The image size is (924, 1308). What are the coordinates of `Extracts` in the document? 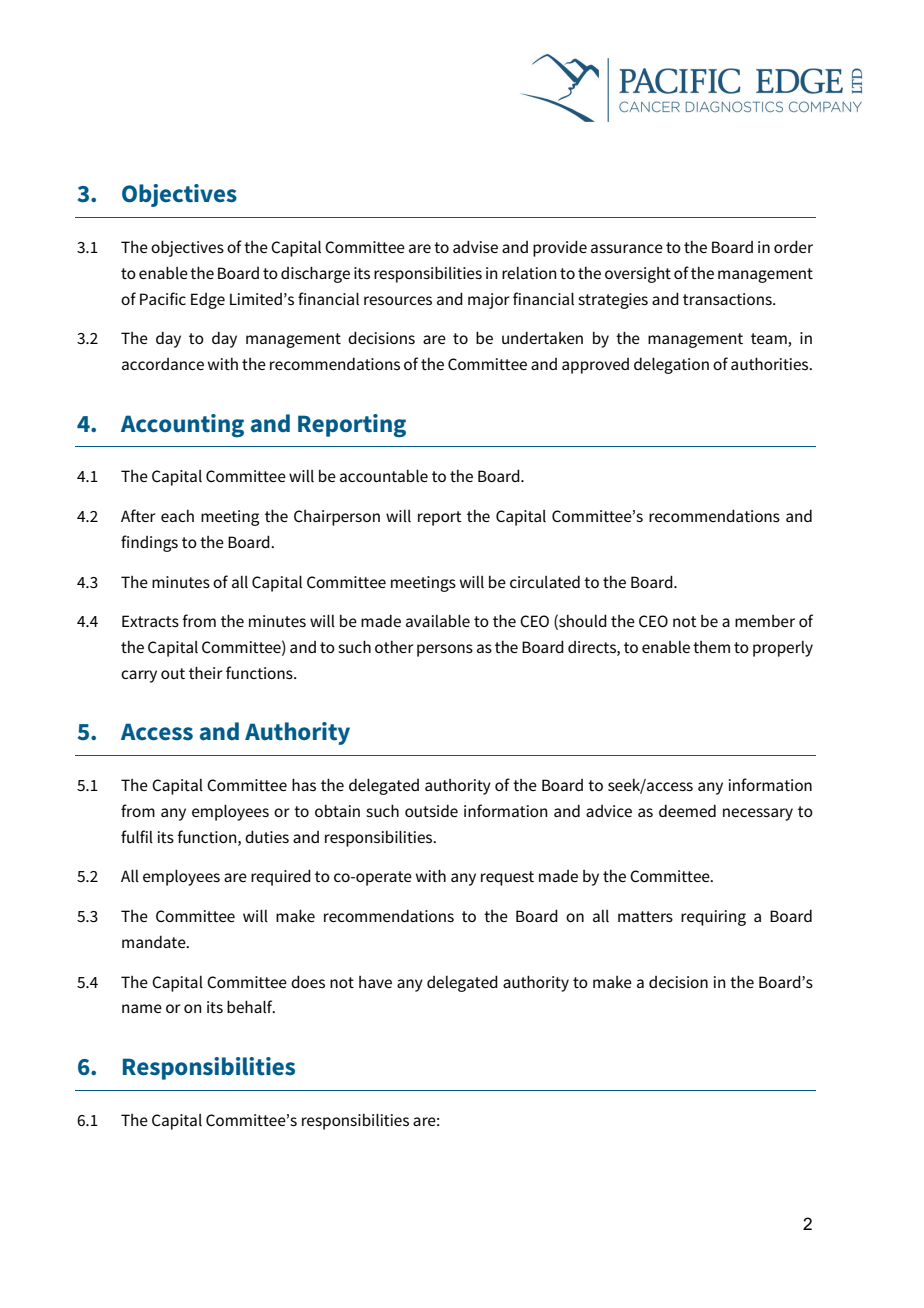 It's located at (150, 621).
